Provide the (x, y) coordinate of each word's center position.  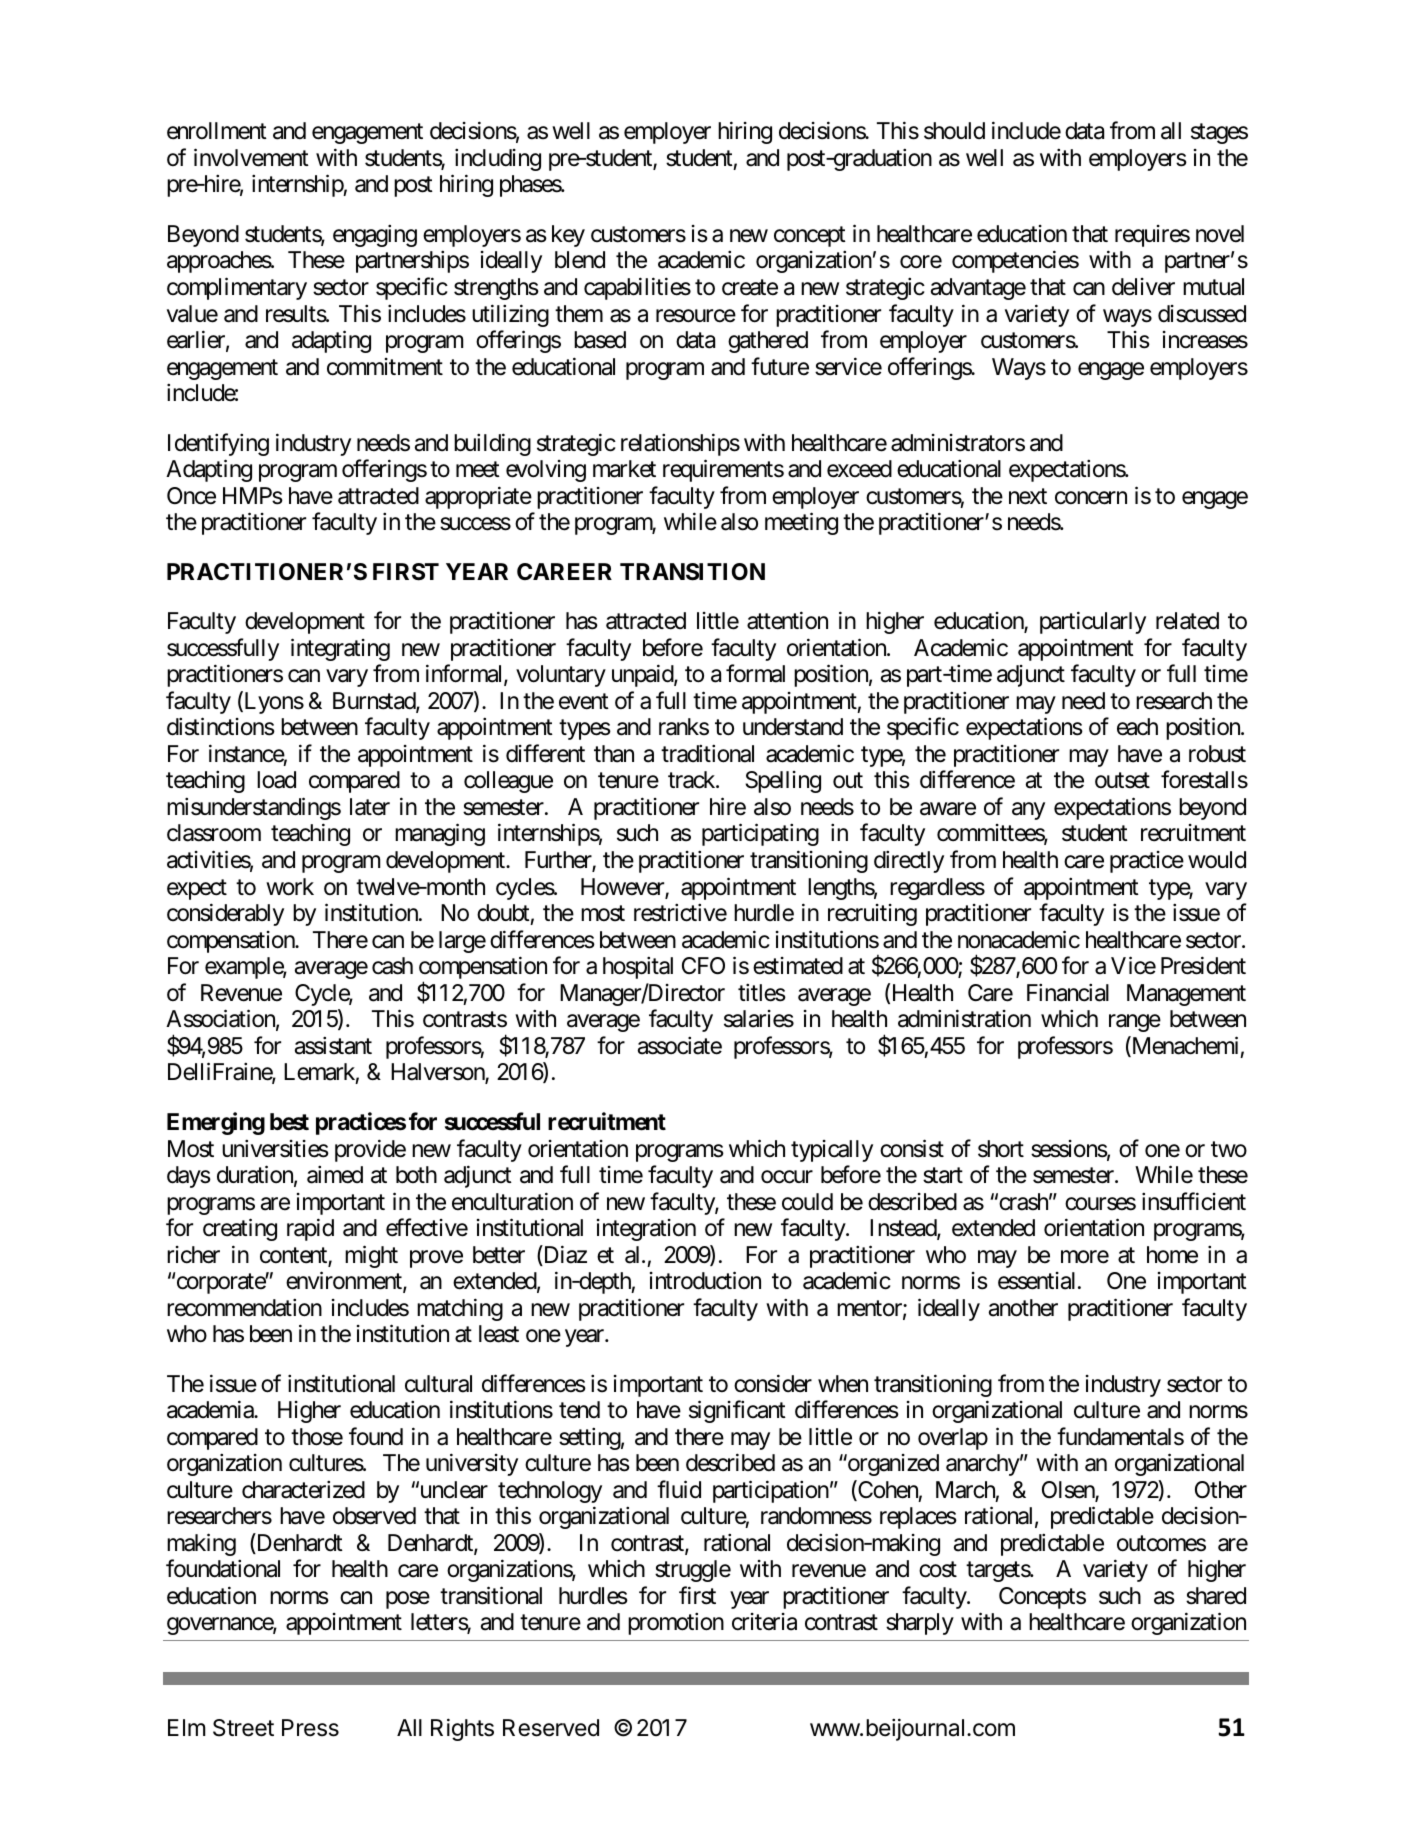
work (290, 887)
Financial (1068, 992)
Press (310, 1728)
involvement (251, 157)
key (568, 236)
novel (1220, 234)
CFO (703, 966)
